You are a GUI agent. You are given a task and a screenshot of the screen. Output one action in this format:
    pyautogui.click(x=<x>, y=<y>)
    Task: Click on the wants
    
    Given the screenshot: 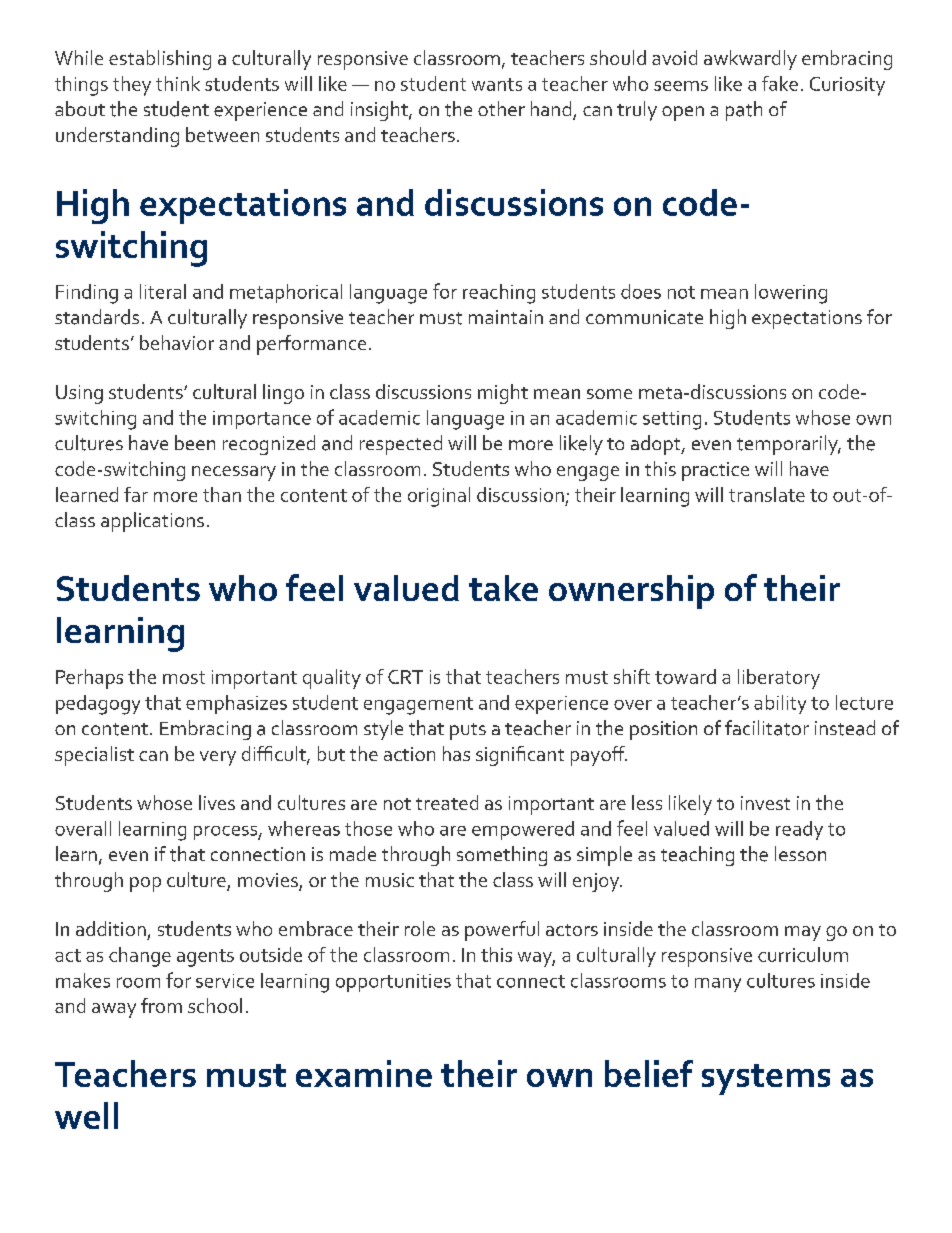 What is the action you would take?
    pyautogui.click(x=497, y=84)
